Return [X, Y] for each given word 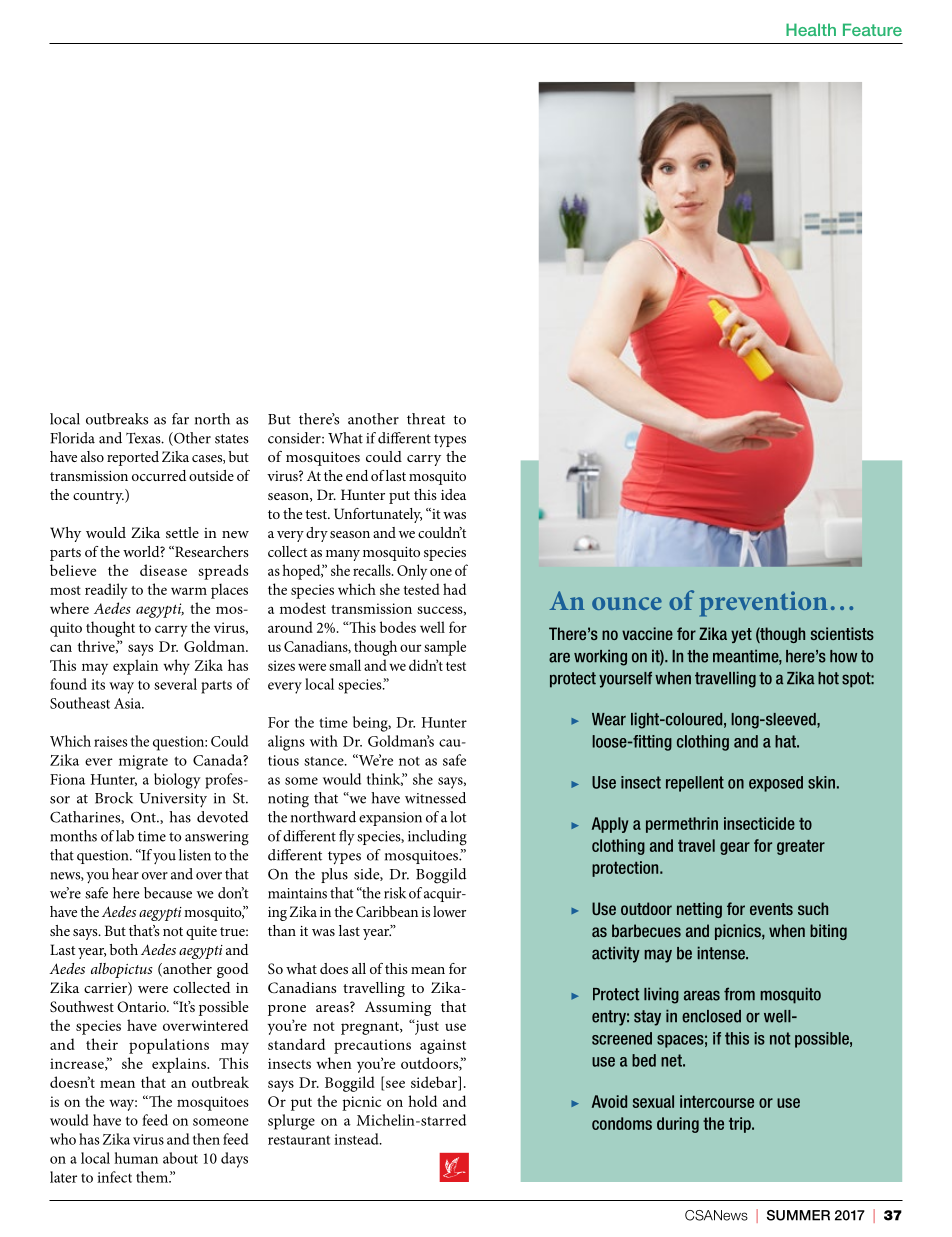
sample [445, 648]
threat [426, 419]
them [153, 1177]
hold [422, 1101]
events [771, 909]
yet [741, 635]
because [168, 893]
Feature [872, 29]
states [232, 439]
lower [449, 911]
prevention [764, 604]
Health [811, 29]
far [180, 419]
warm [189, 591]
